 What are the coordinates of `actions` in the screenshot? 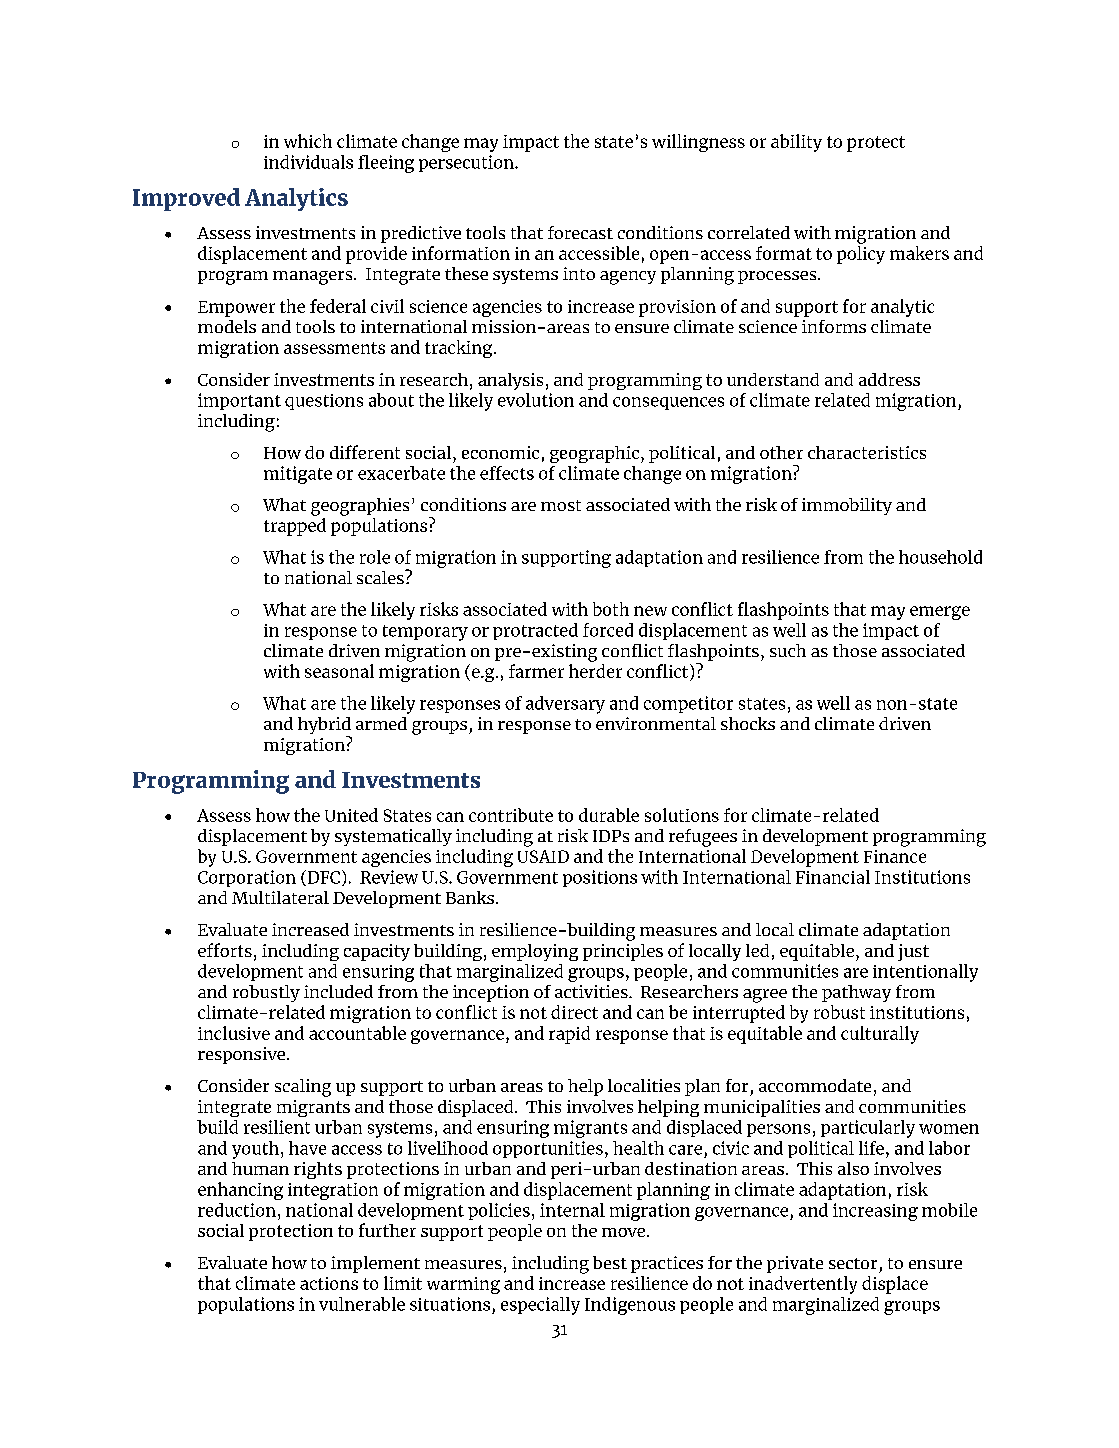 It's located at (329, 1283).
